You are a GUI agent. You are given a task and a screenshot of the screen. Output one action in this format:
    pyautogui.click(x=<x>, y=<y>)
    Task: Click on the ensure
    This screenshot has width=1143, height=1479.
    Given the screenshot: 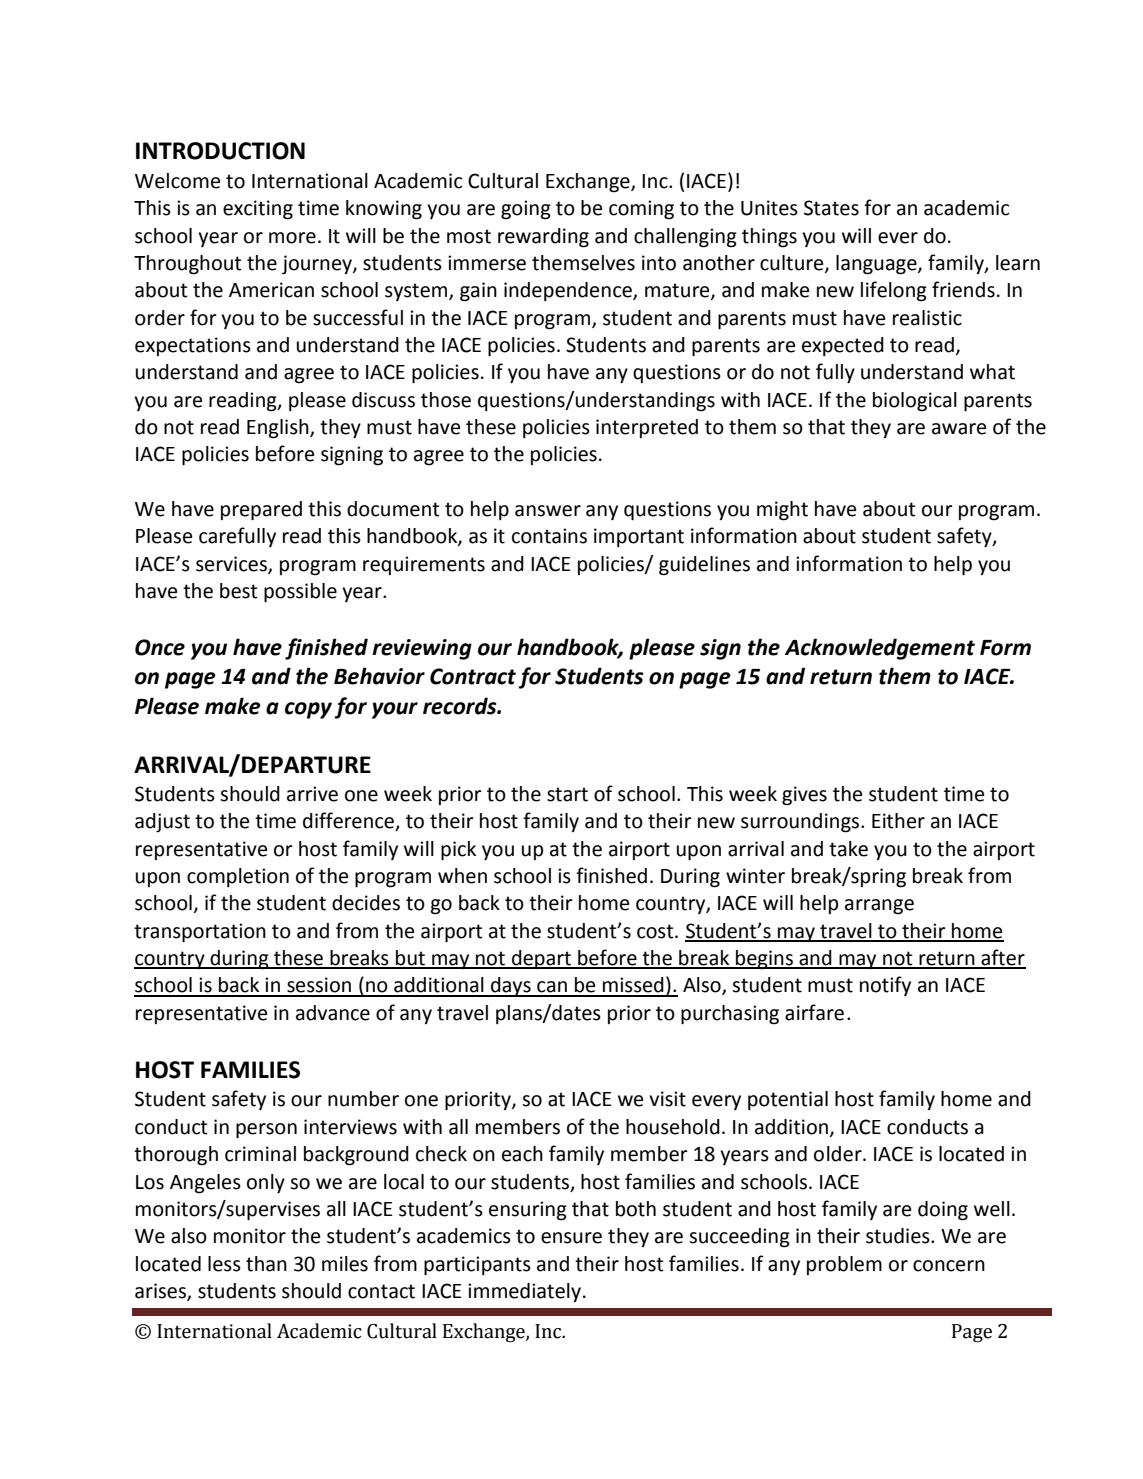 What is the action you would take?
    pyautogui.click(x=571, y=1238)
